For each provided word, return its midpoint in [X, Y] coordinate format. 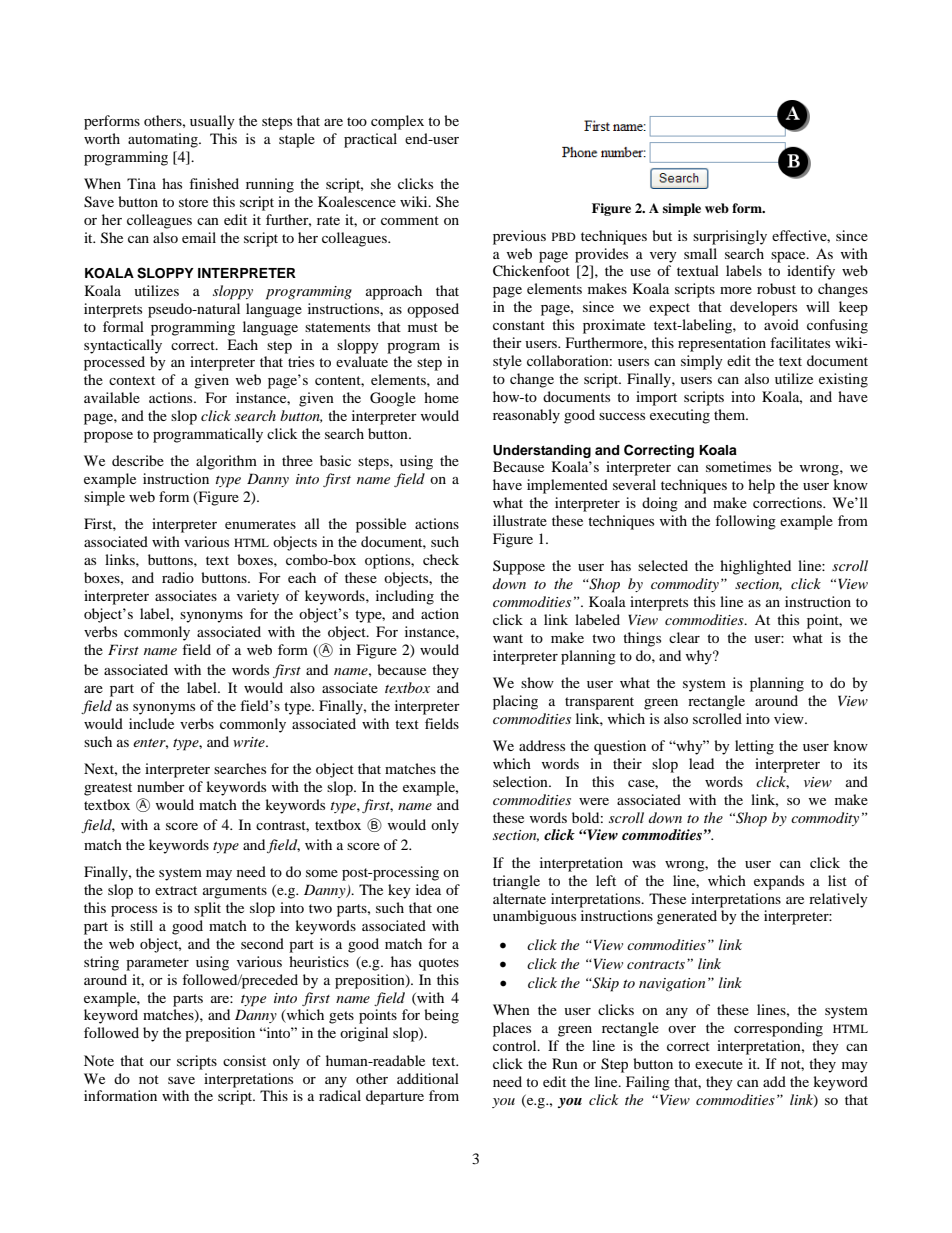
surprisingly [730, 237]
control [516, 1045]
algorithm [226, 462]
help [761, 486]
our [160, 1062]
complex [397, 122]
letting [754, 747]
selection [521, 781]
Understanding [542, 451]
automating [164, 140]
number [161, 786]
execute [719, 1064]
